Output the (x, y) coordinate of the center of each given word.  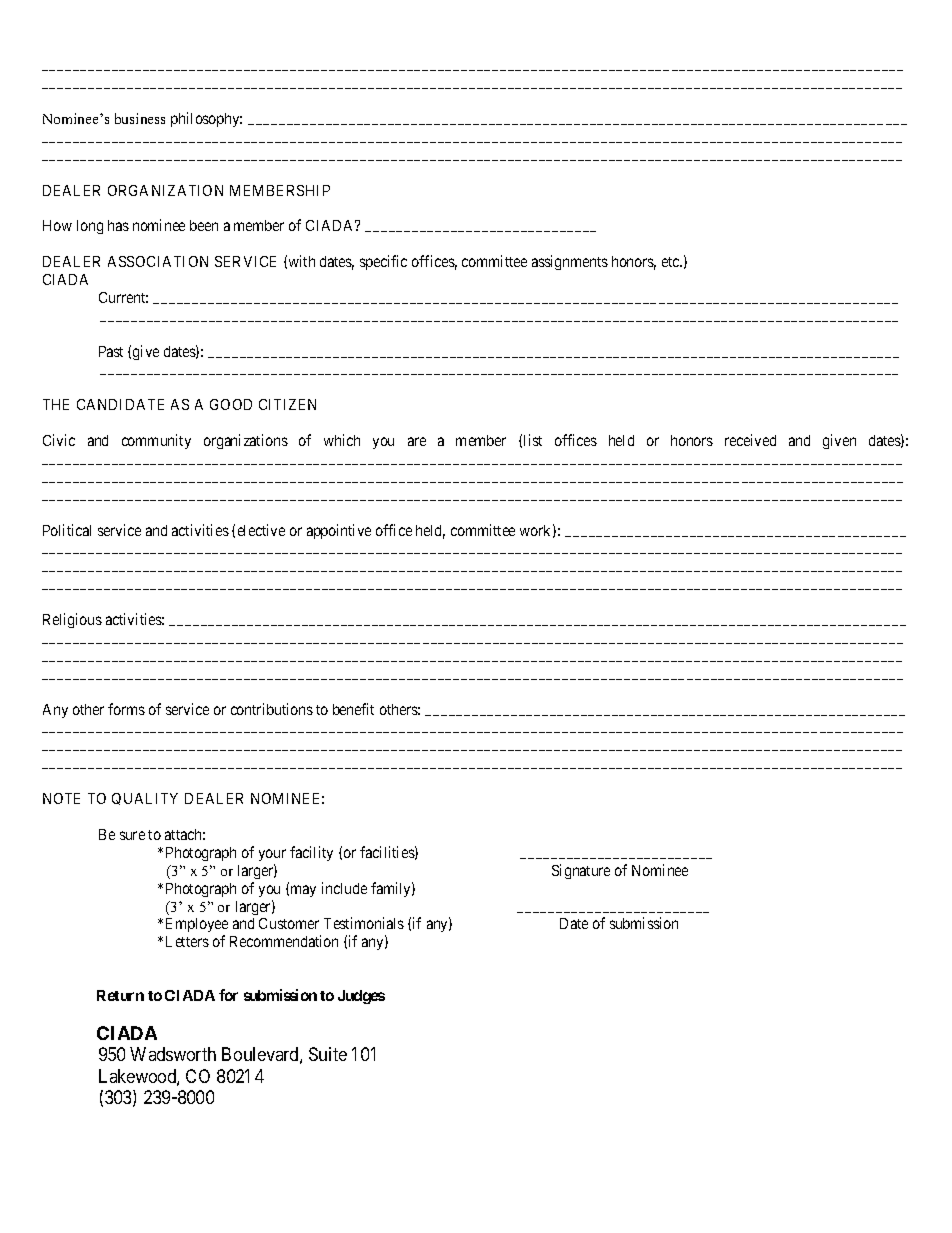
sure (132, 835)
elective (261, 530)
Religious (72, 620)
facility (311, 853)
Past (111, 351)
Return (120, 995)
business (140, 118)
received (750, 440)
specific (383, 262)
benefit (353, 709)
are (417, 441)
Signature (581, 871)
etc (671, 262)
